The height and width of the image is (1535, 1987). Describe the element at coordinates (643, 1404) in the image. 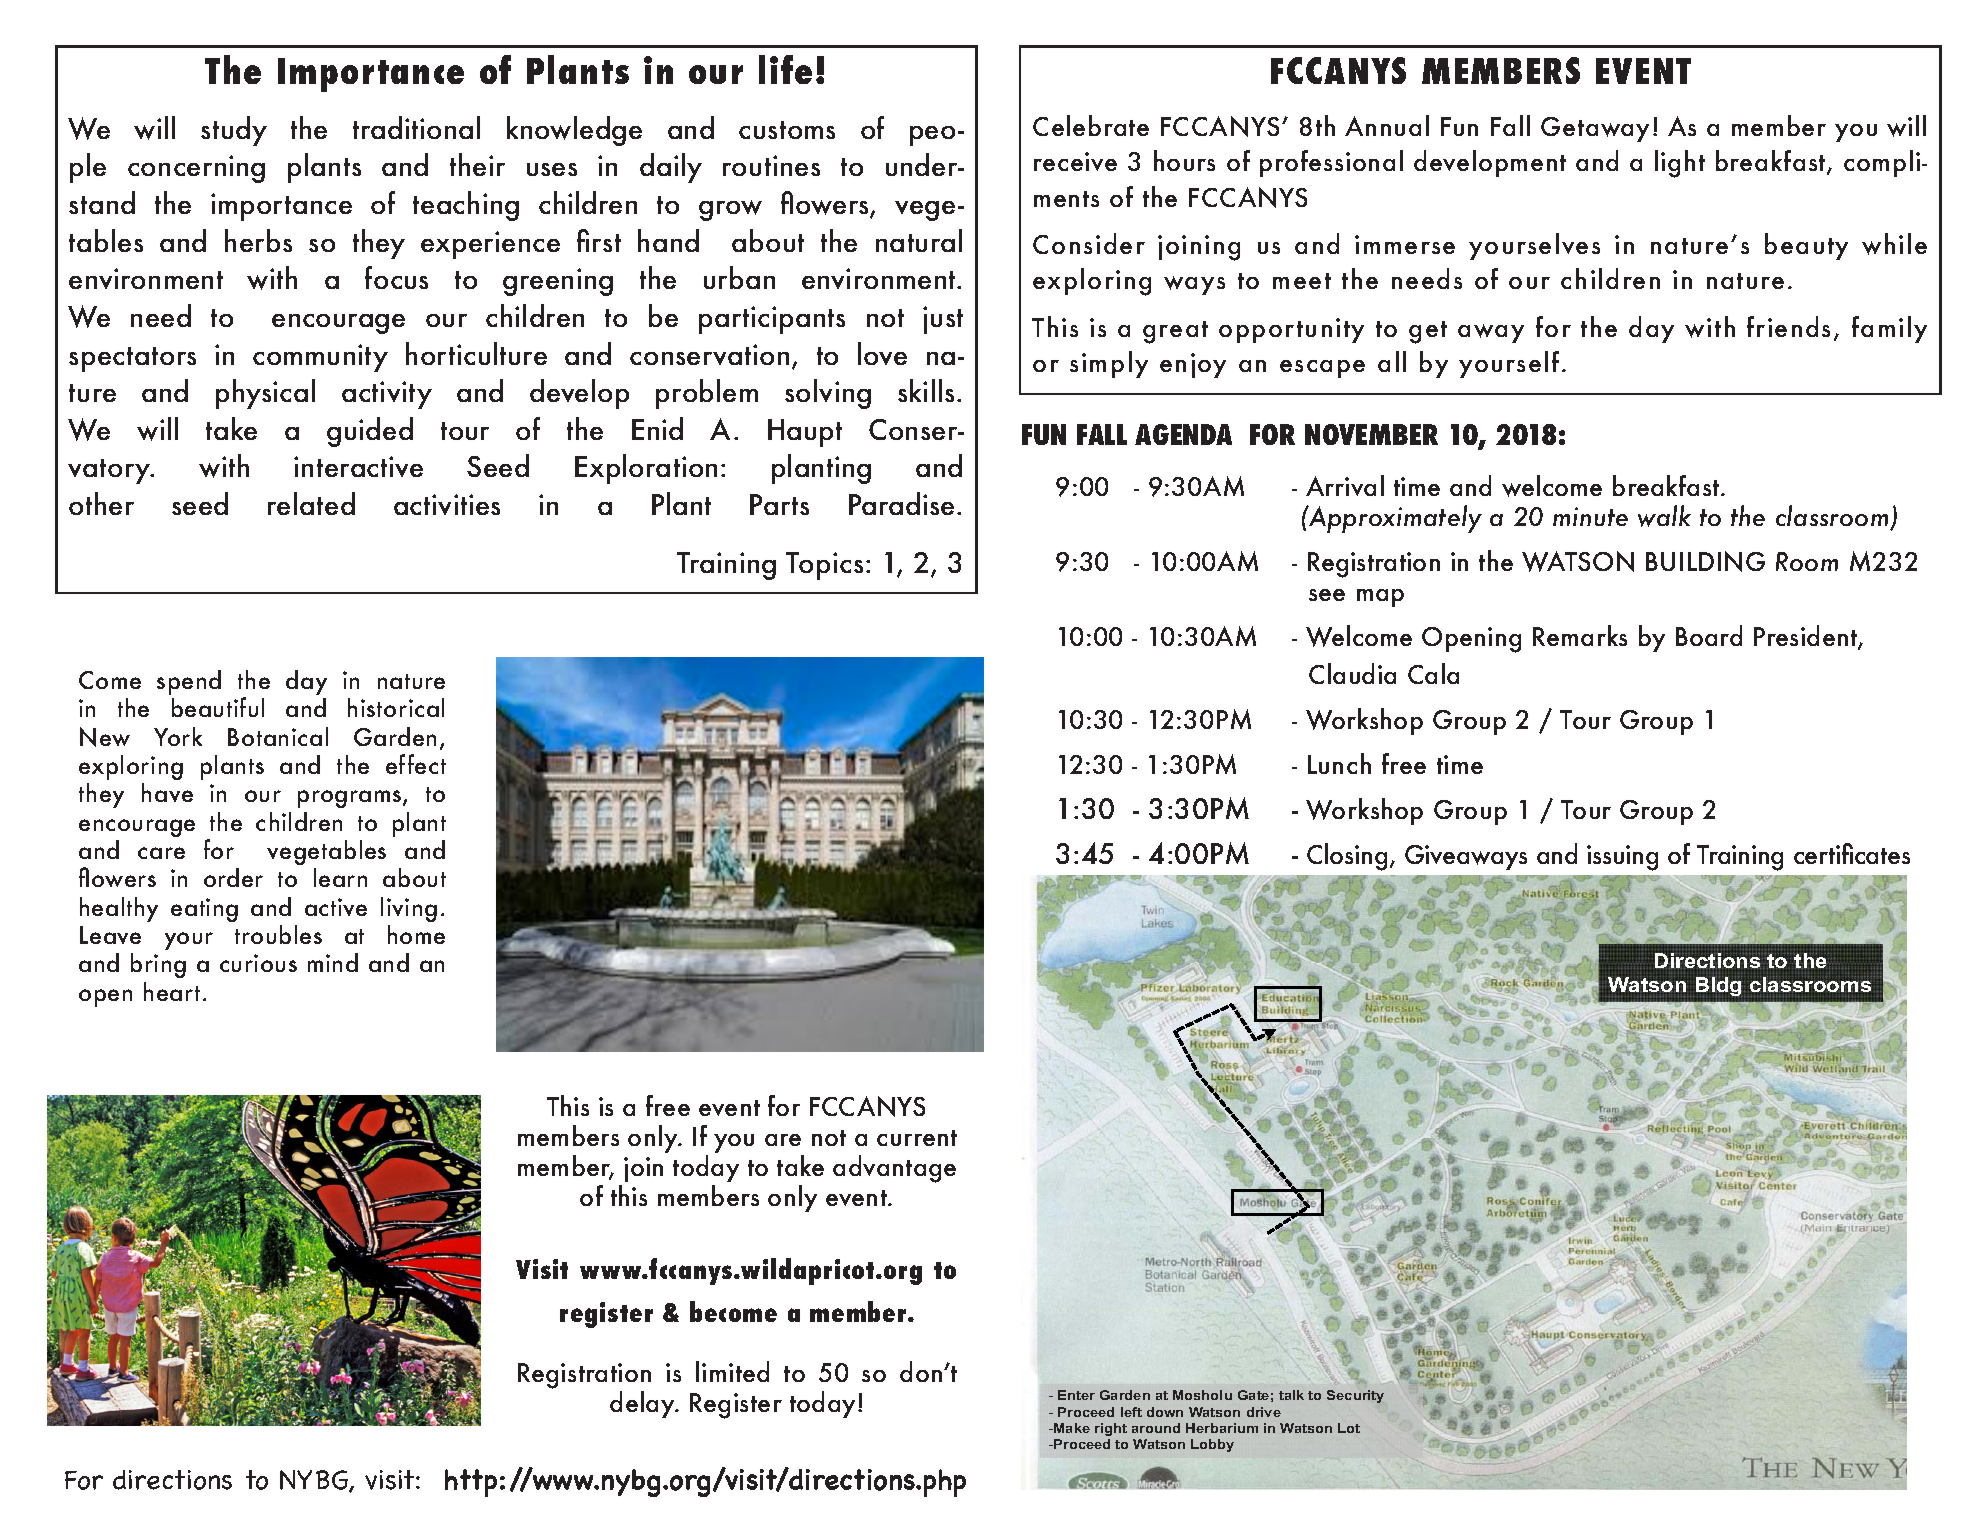

I see `delay` at that location.
